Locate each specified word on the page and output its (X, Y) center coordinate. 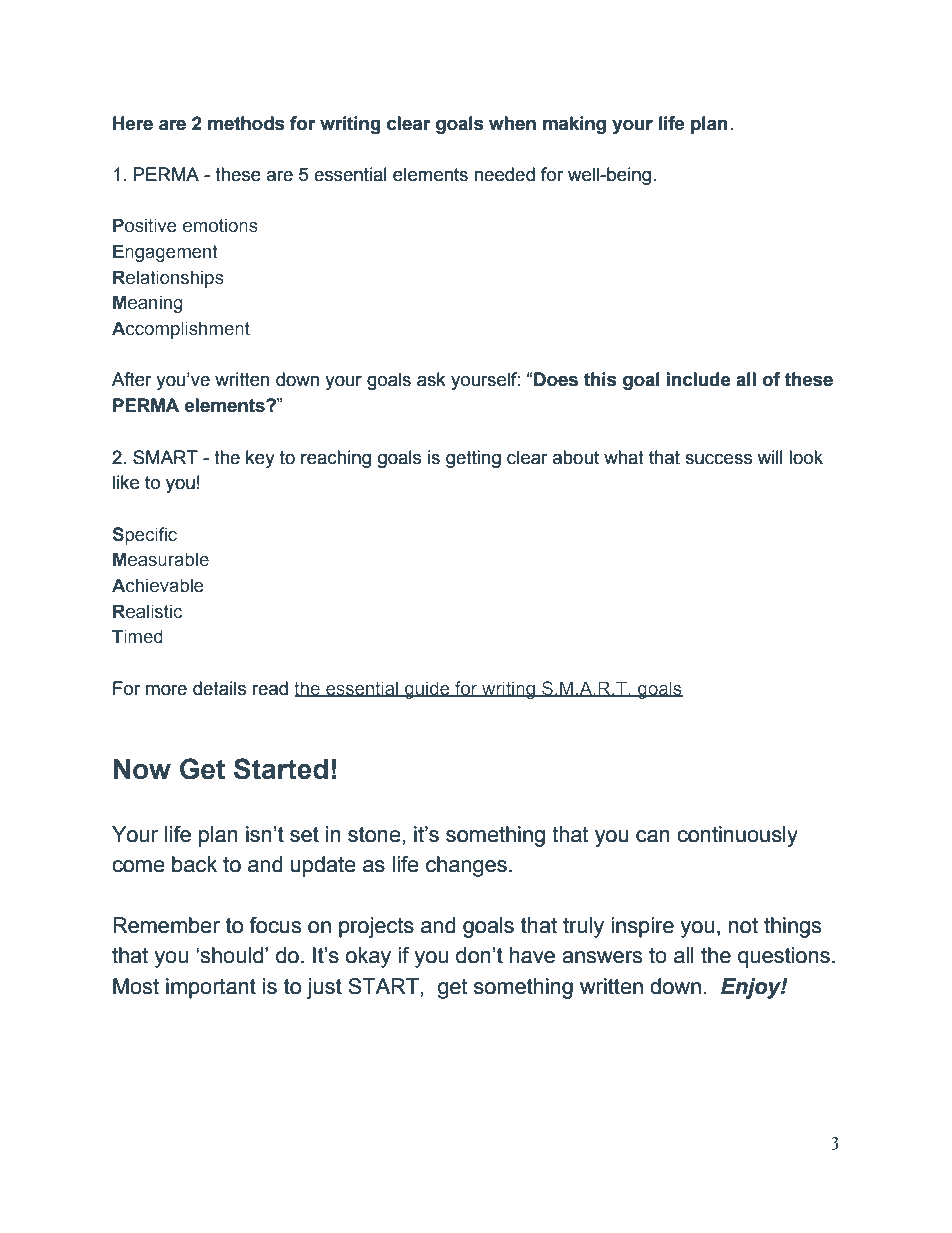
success (718, 459)
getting (473, 459)
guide (427, 690)
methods (246, 123)
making (574, 125)
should (231, 955)
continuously (737, 836)
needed (504, 174)
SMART (165, 457)
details (219, 688)
